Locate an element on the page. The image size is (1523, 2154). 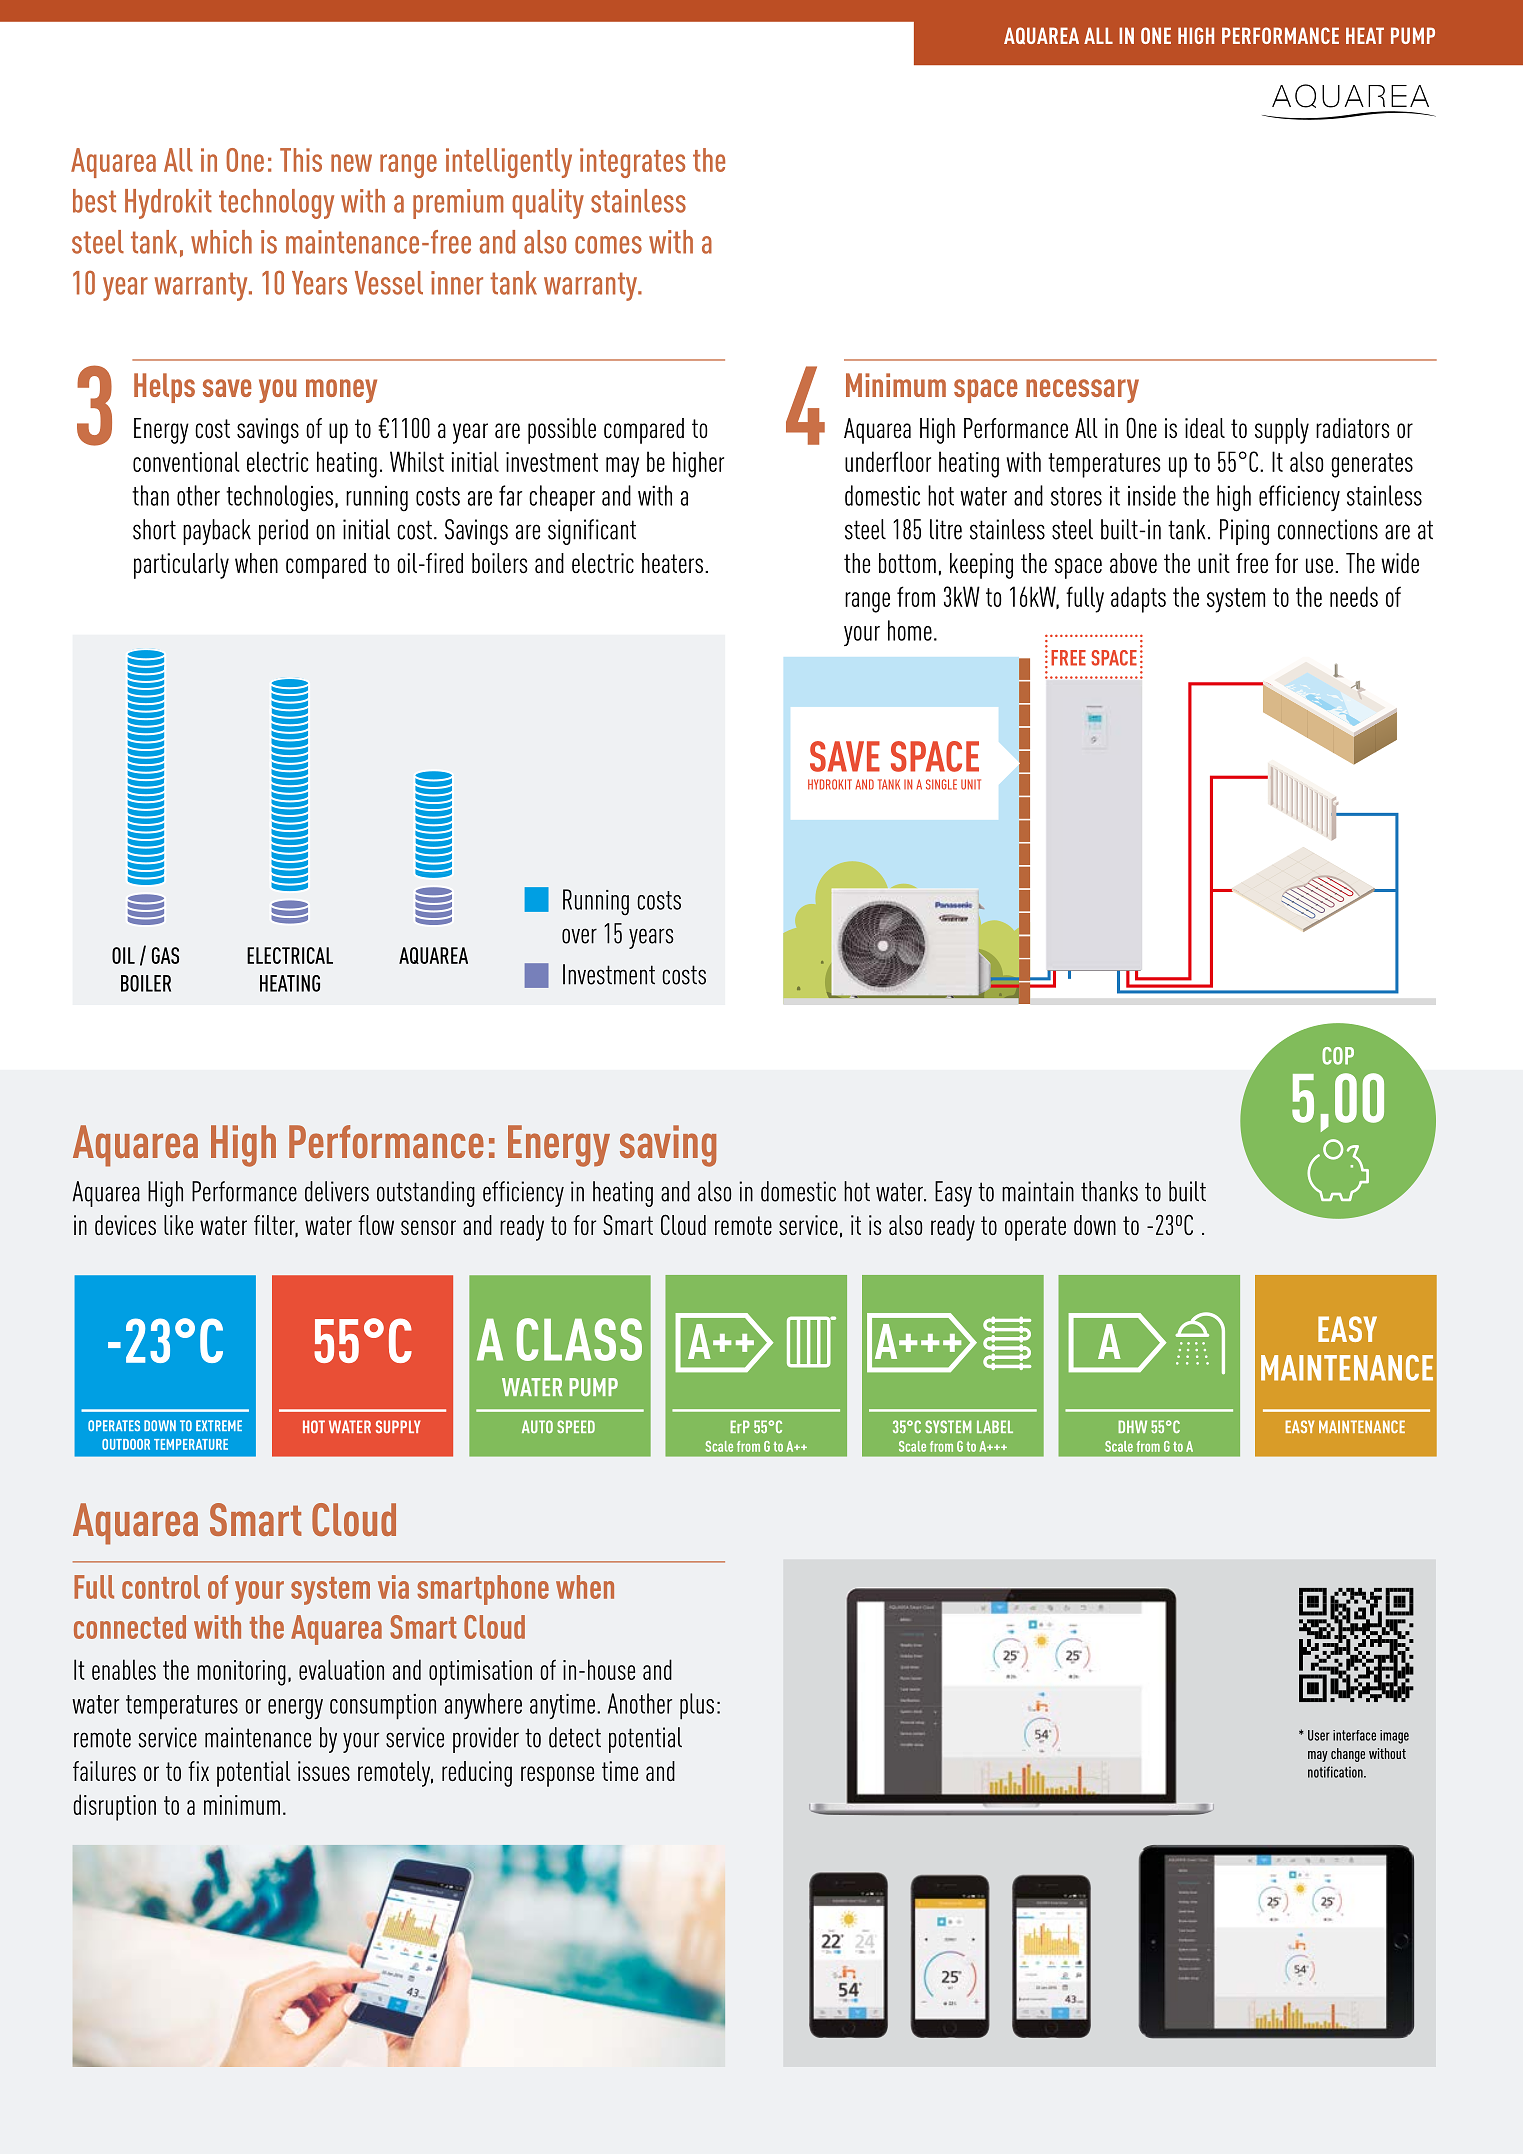
technology is located at coordinates (276, 204).
